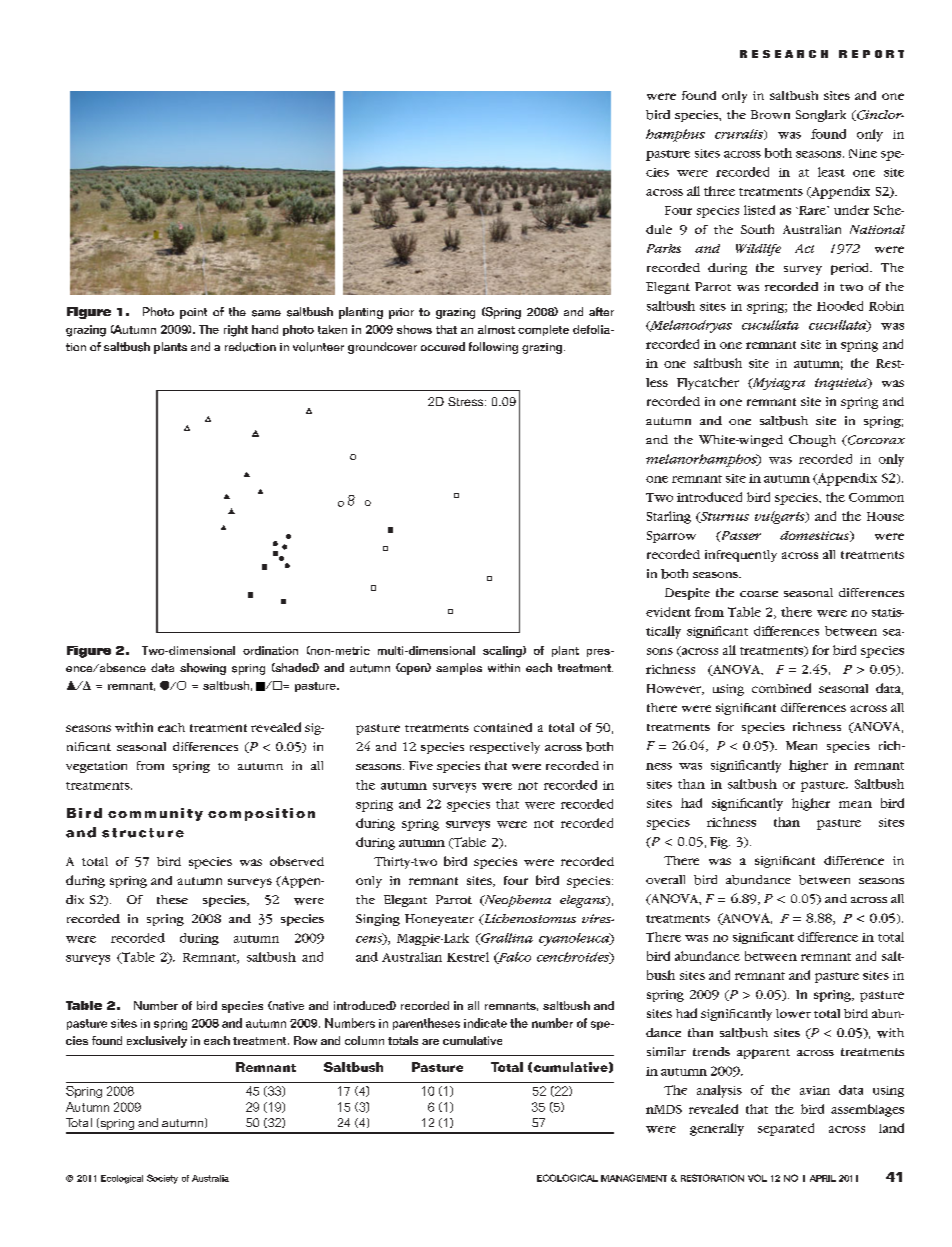  I want to click on right, so click(236, 331).
